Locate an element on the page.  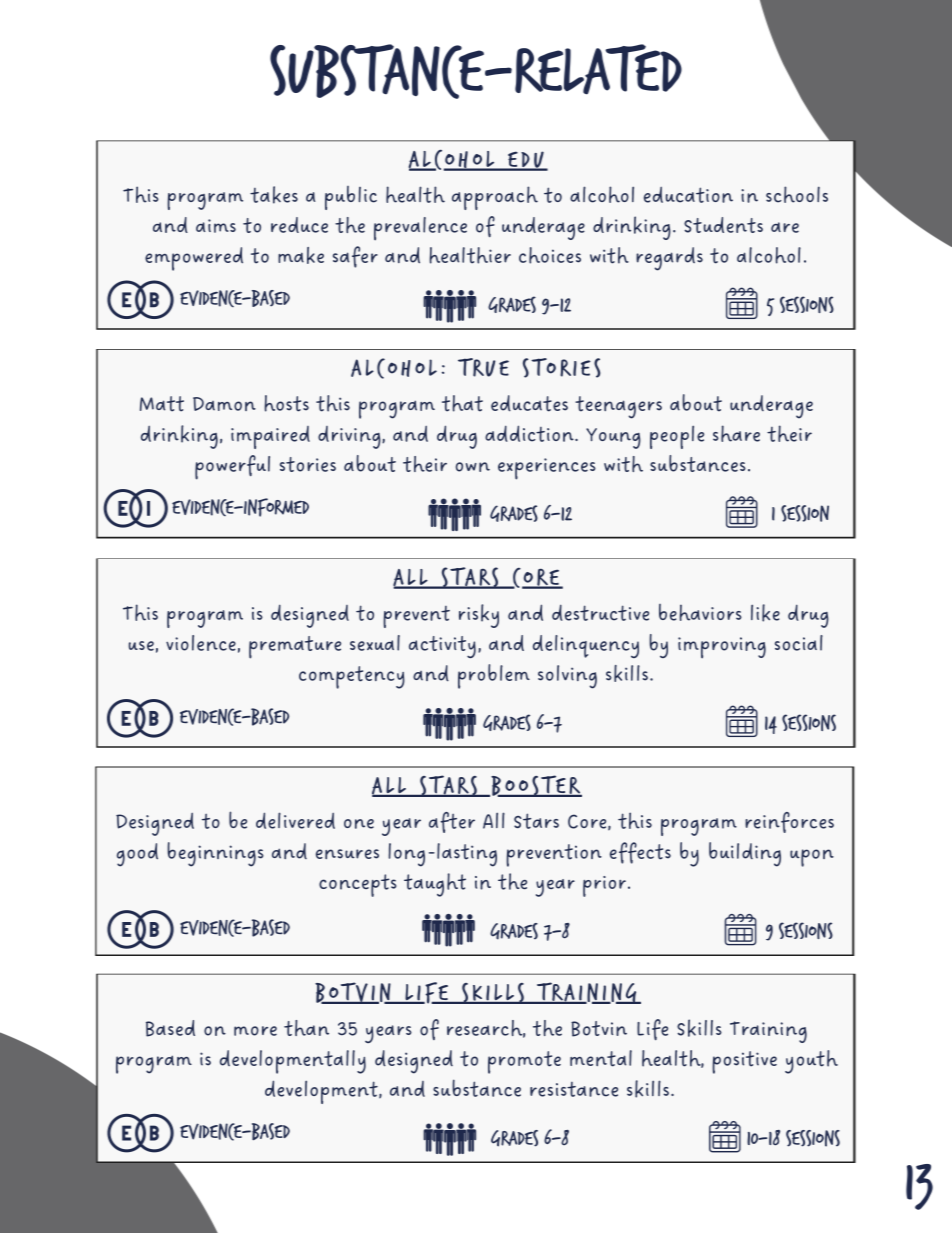
building is located at coordinates (745, 854).
